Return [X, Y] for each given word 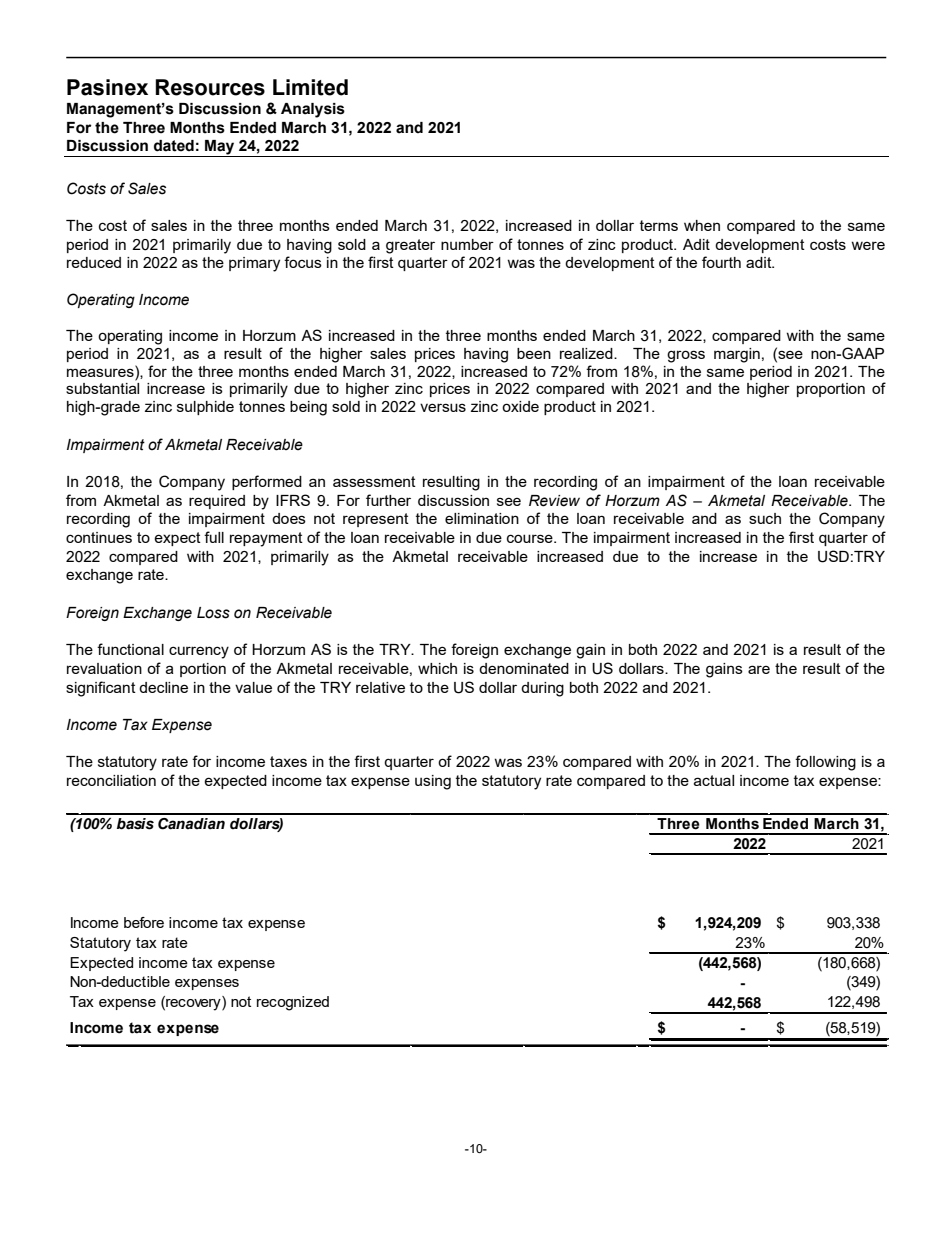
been [534, 353]
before [144, 922]
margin [737, 355]
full [214, 537]
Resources [210, 87]
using [433, 782]
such [765, 518]
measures [101, 371]
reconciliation [111, 780]
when [702, 225]
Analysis [313, 110]
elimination [482, 518]
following [825, 763]
